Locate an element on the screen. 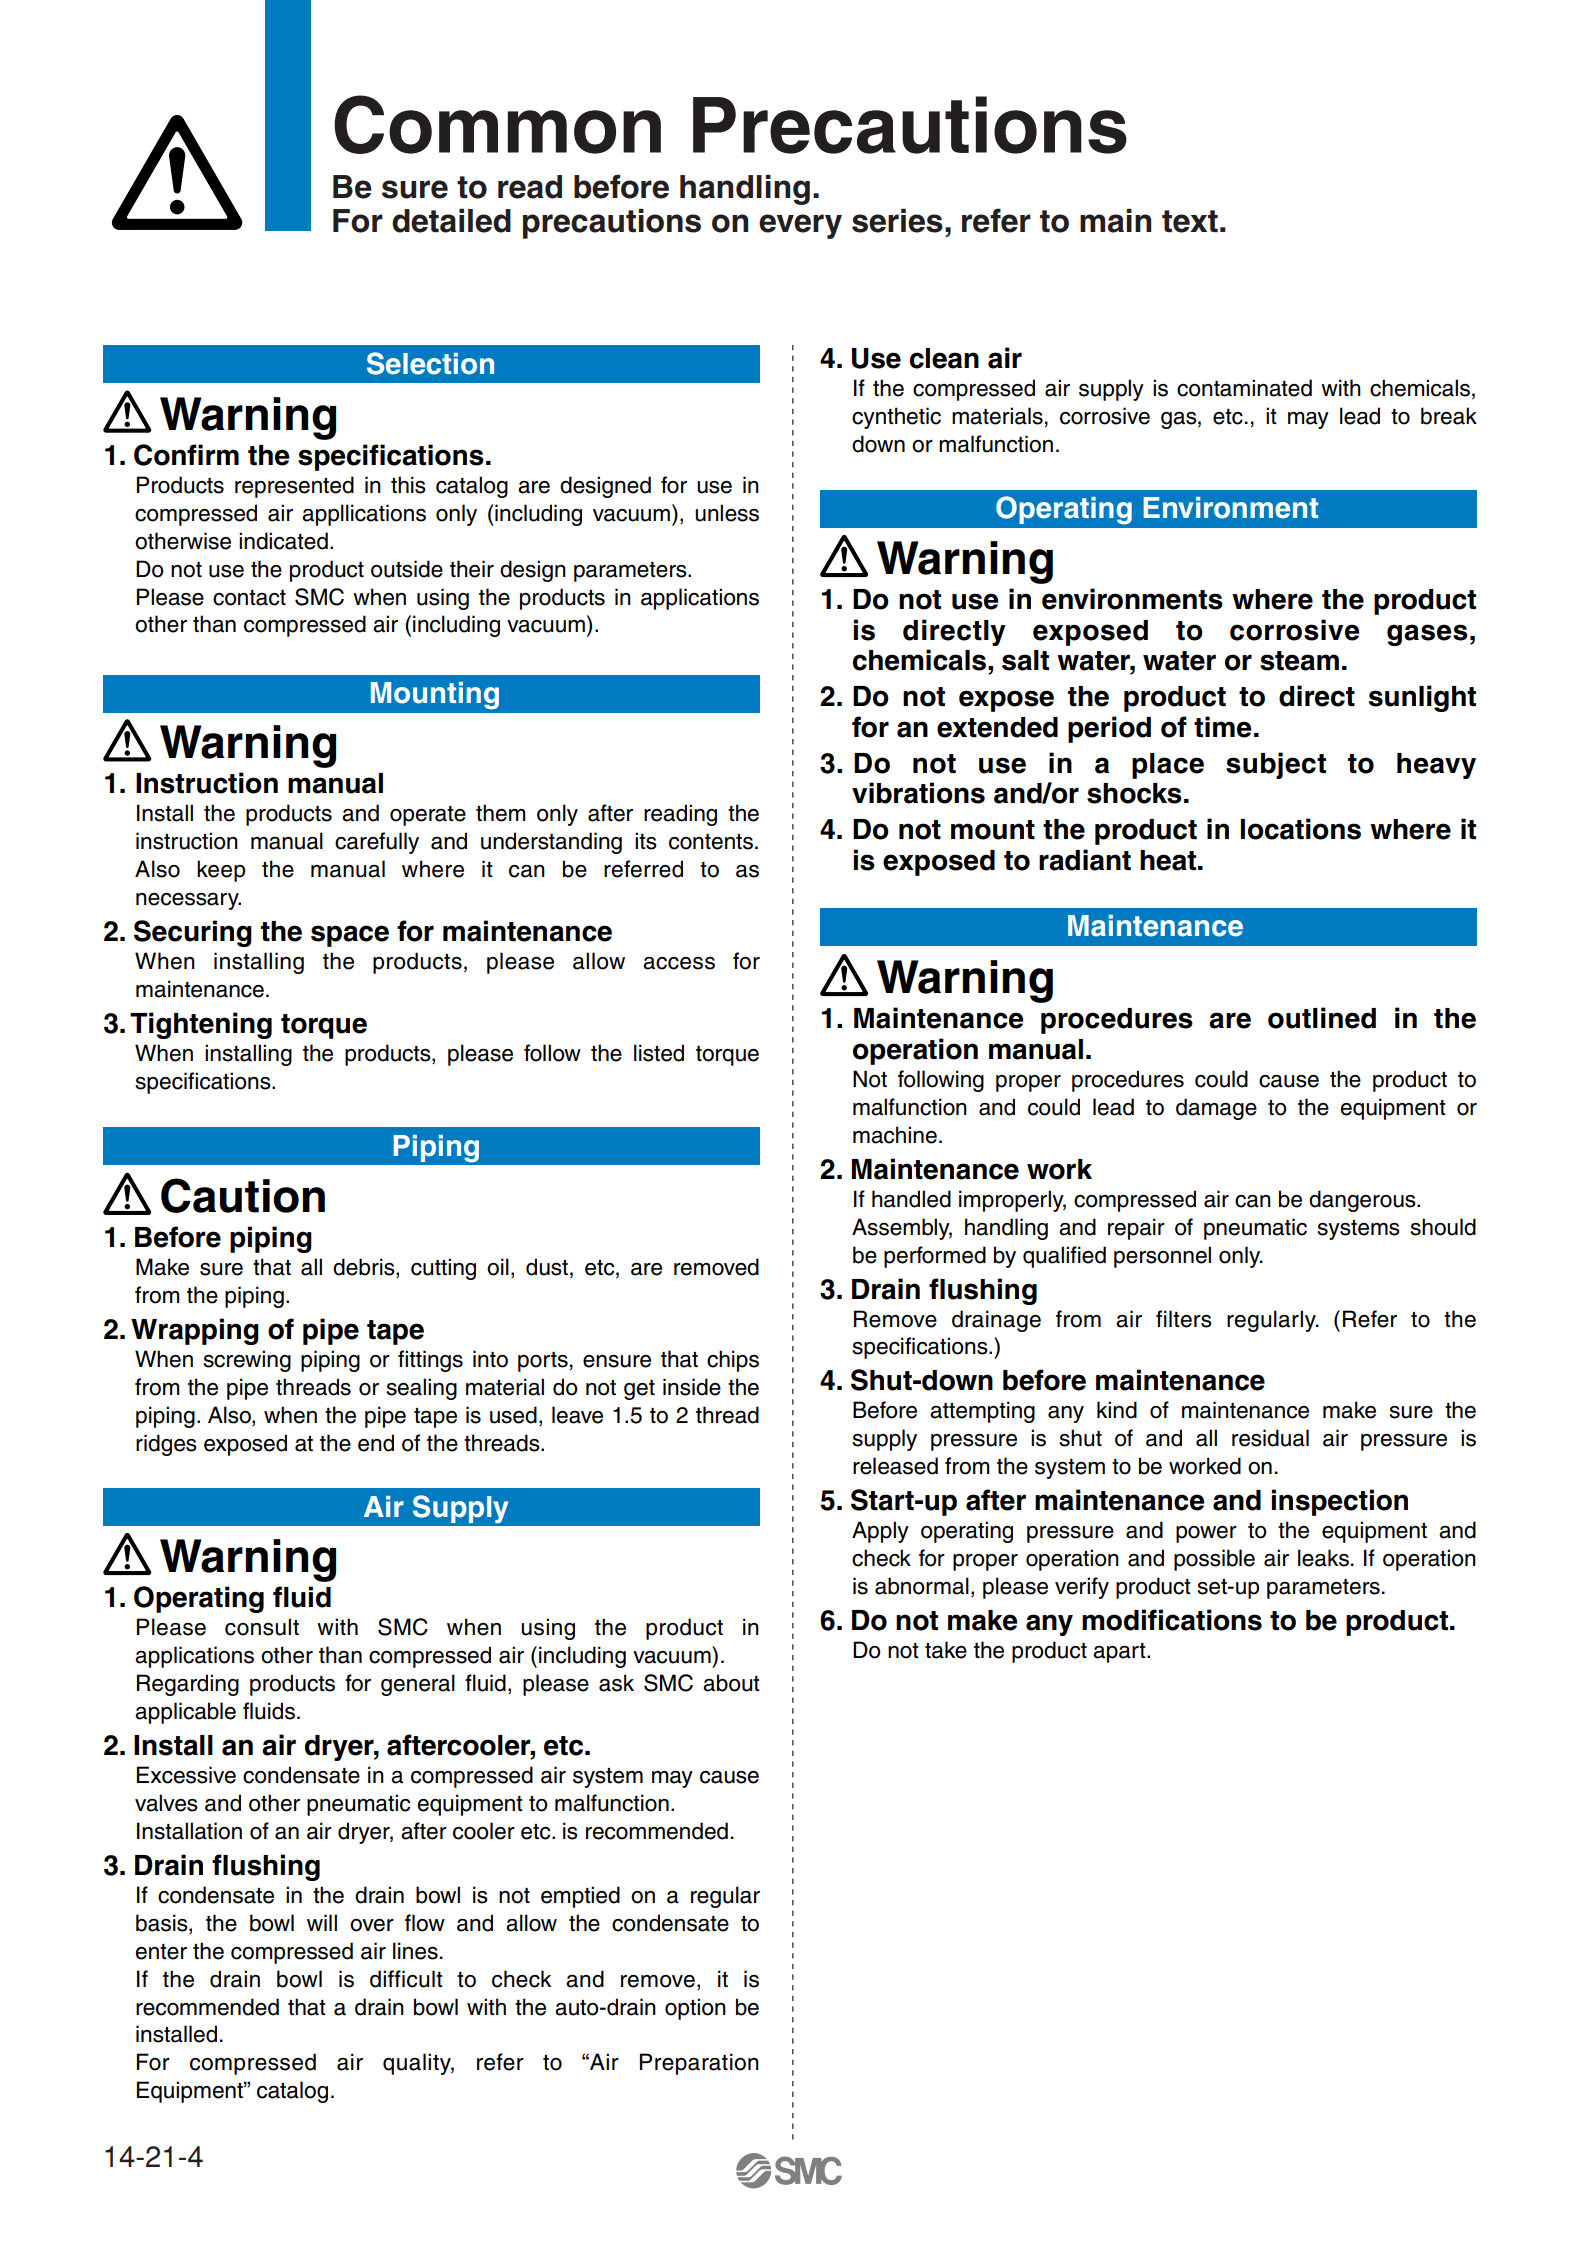 The width and height of the screenshot is (1584, 2242). option is located at coordinates (695, 2009).
